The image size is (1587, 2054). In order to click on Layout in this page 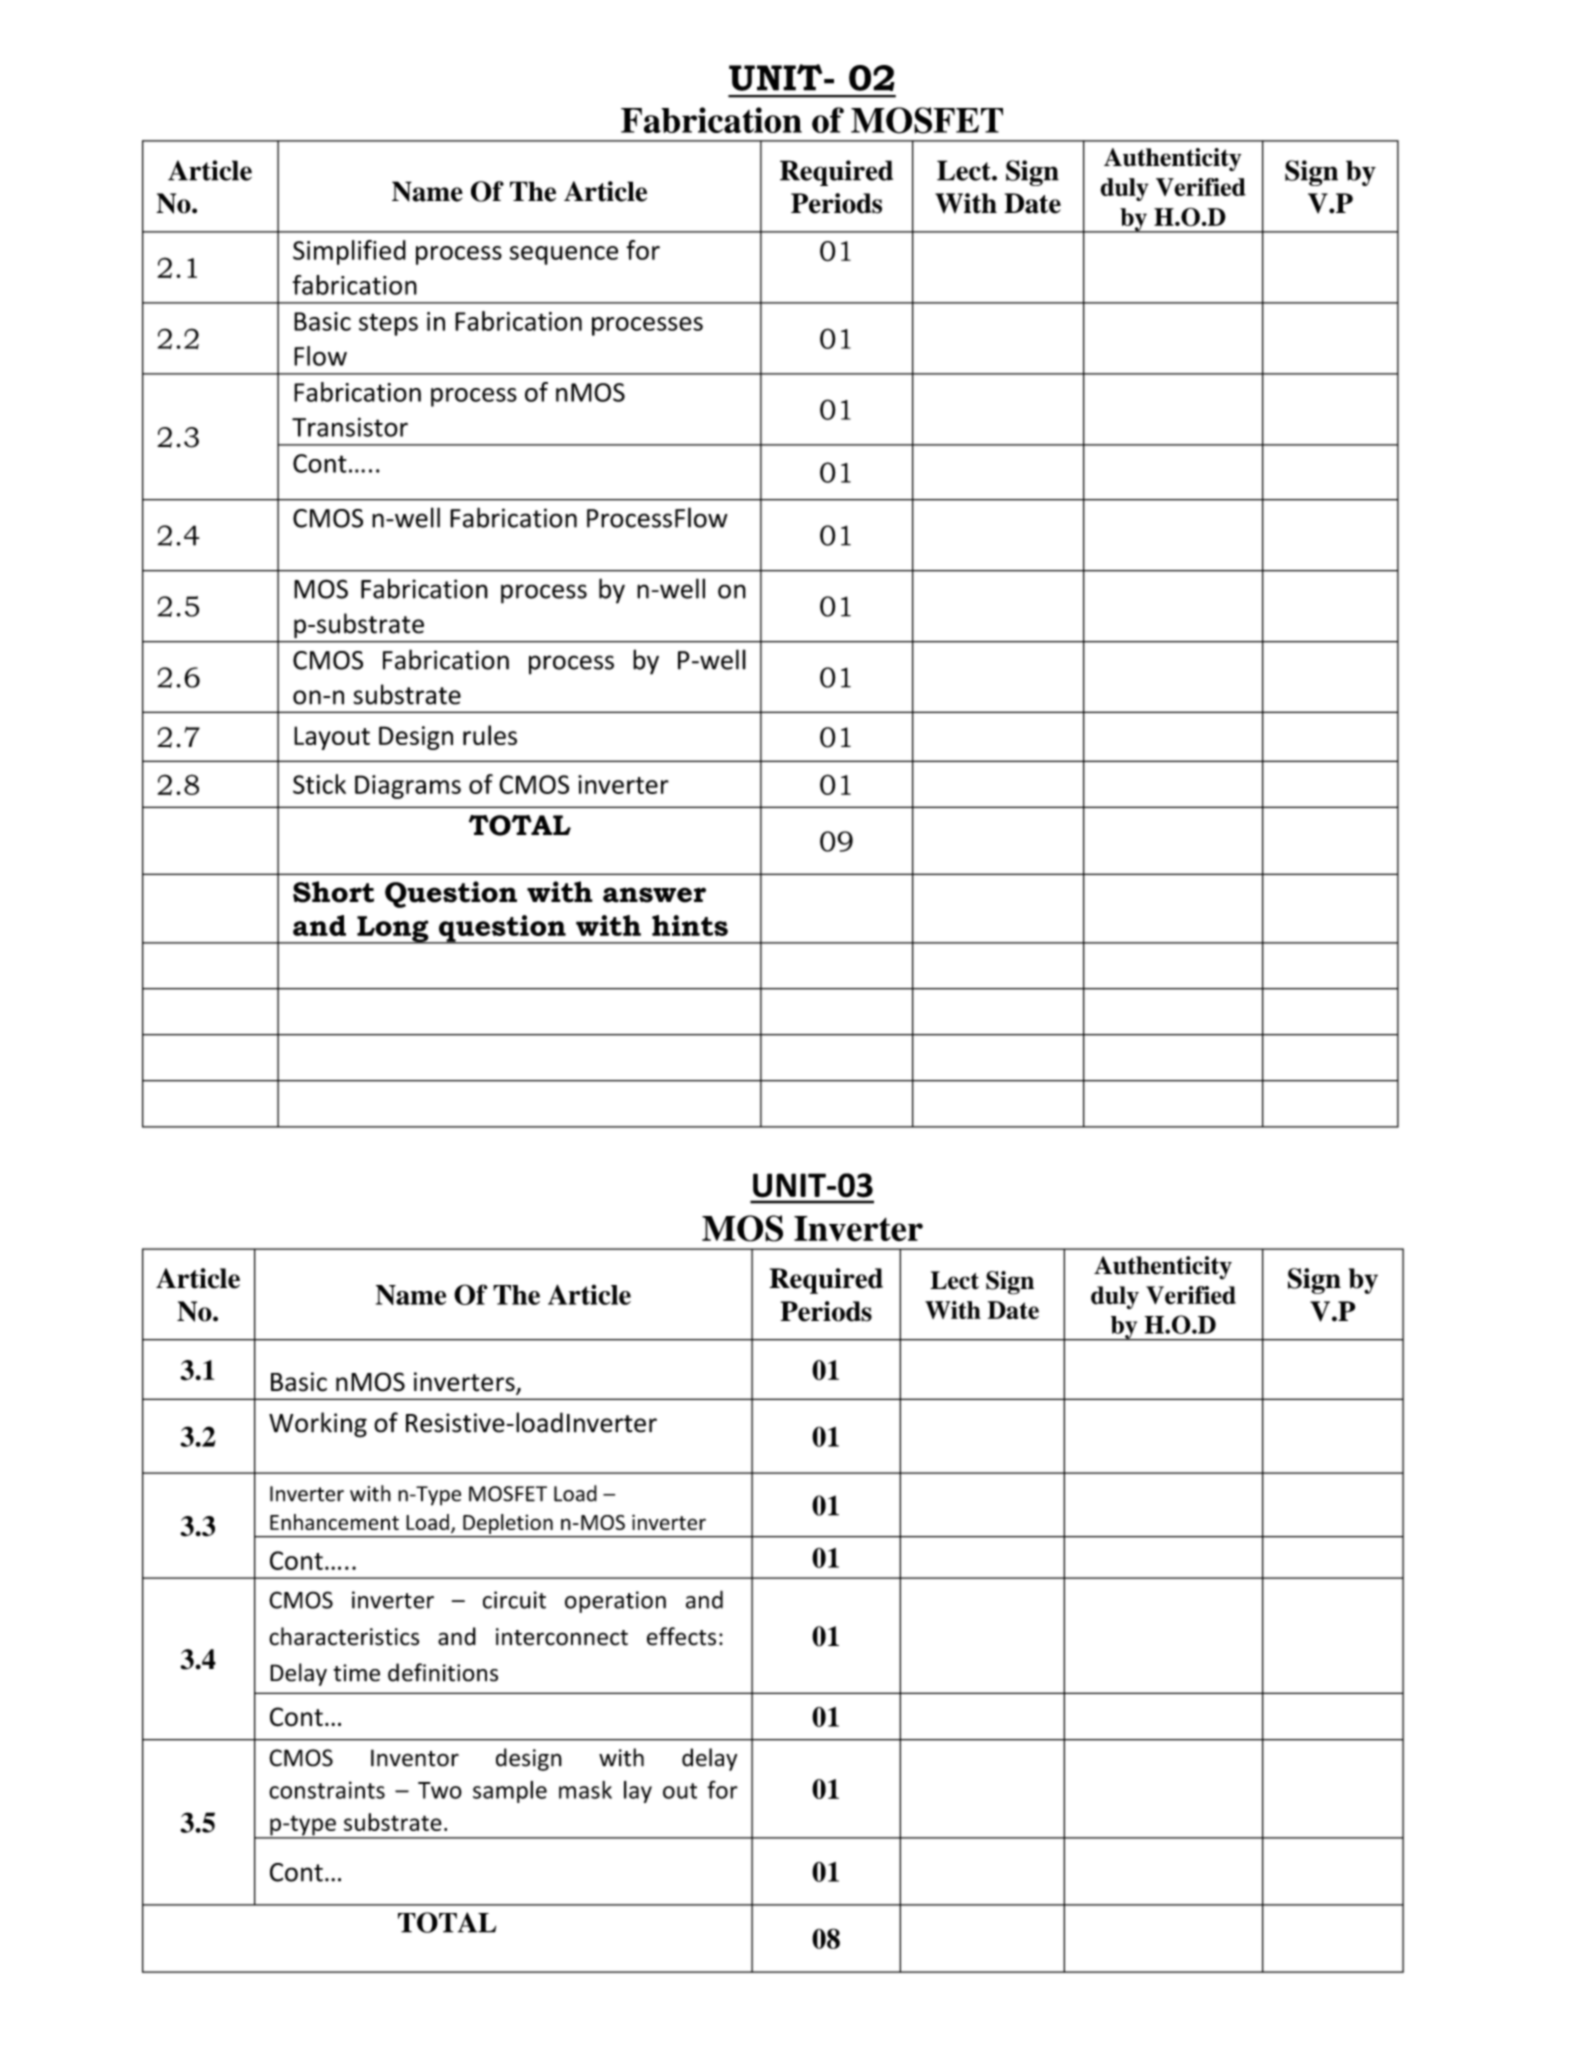, I will do `click(332, 738)`.
